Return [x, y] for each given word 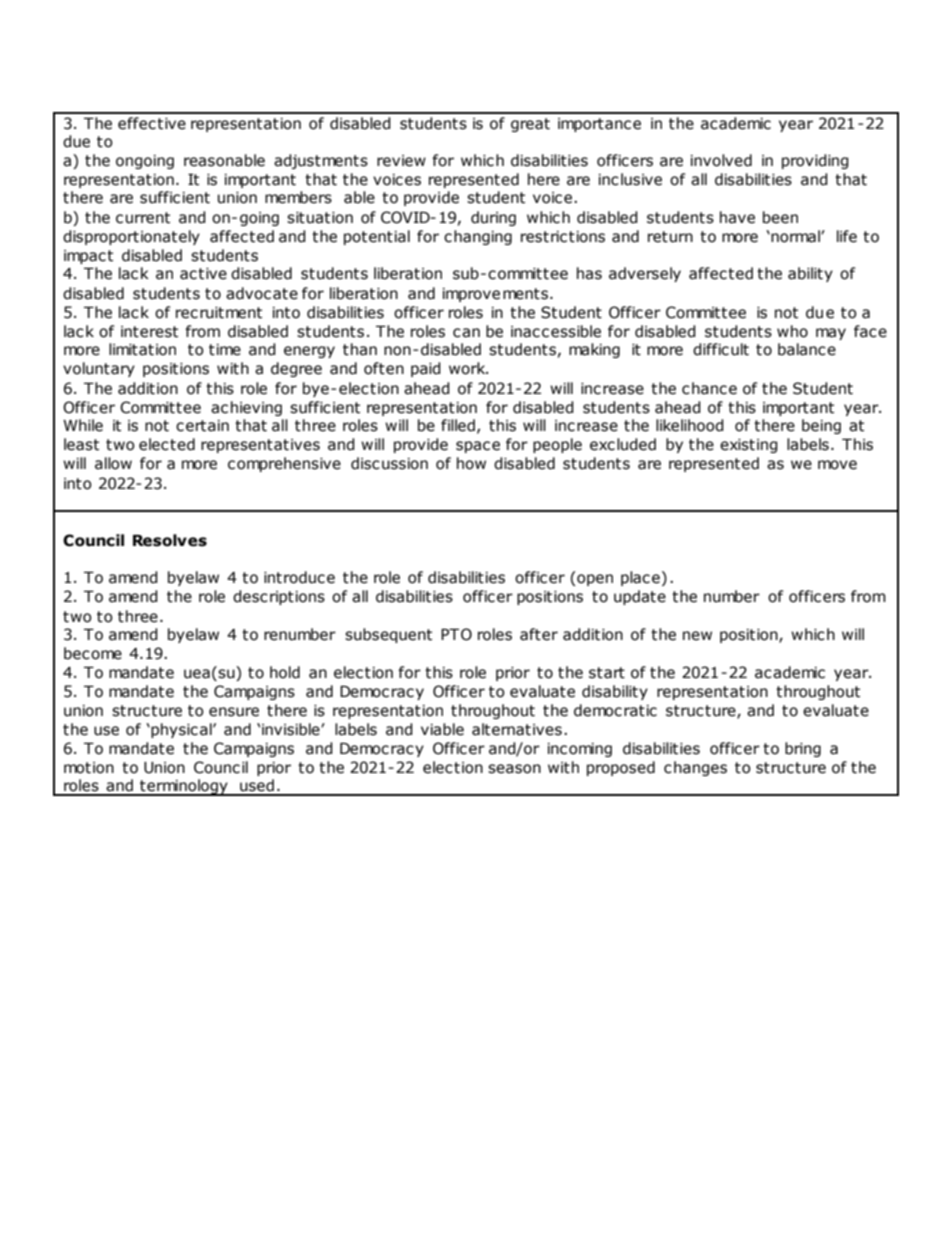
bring [803, 749]
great [530, 125]
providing [815, 161]
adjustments [321, 161]
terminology [184, 787]
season [514, 769]
